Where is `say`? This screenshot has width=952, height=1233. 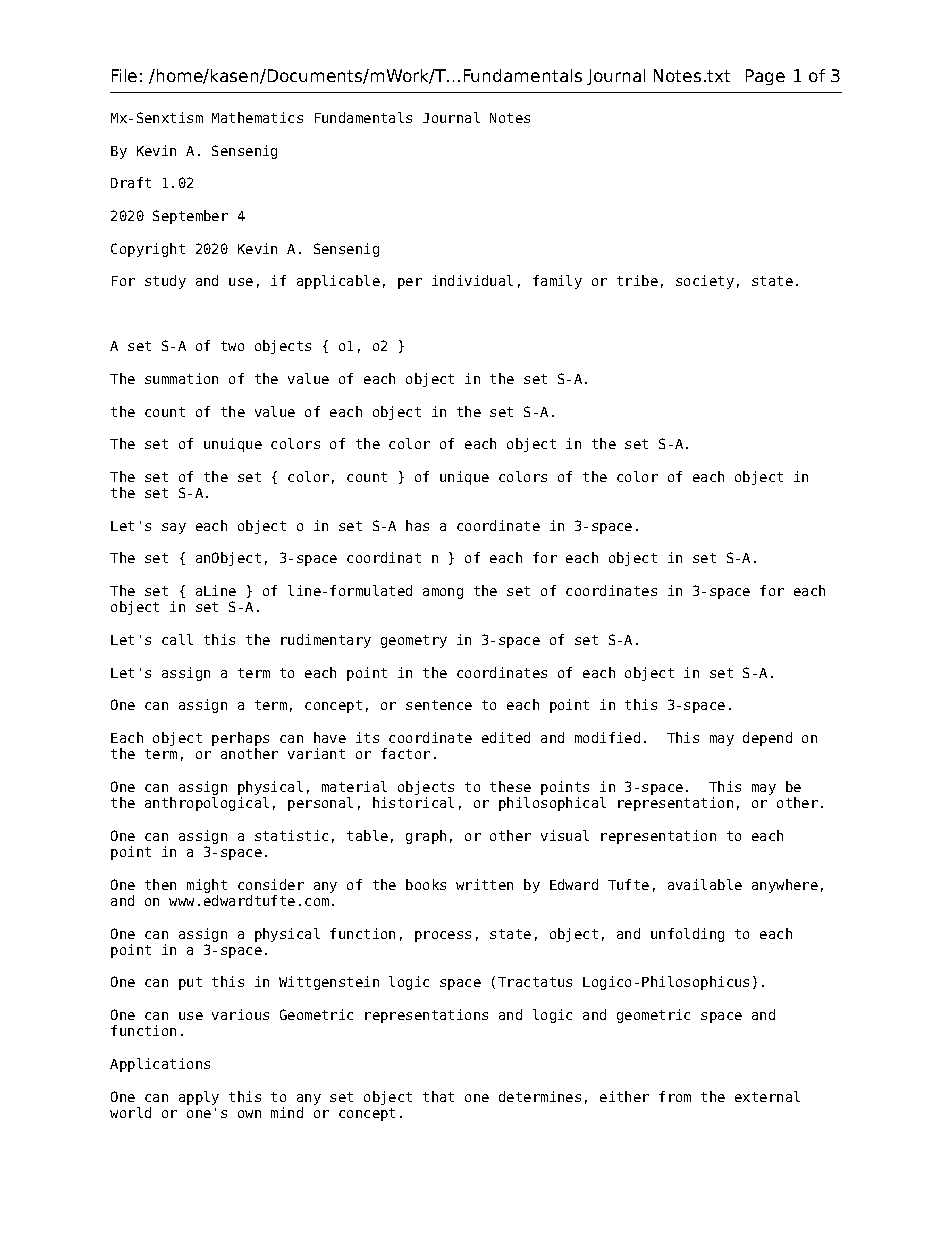 say is located at coordinates (174, 528).
